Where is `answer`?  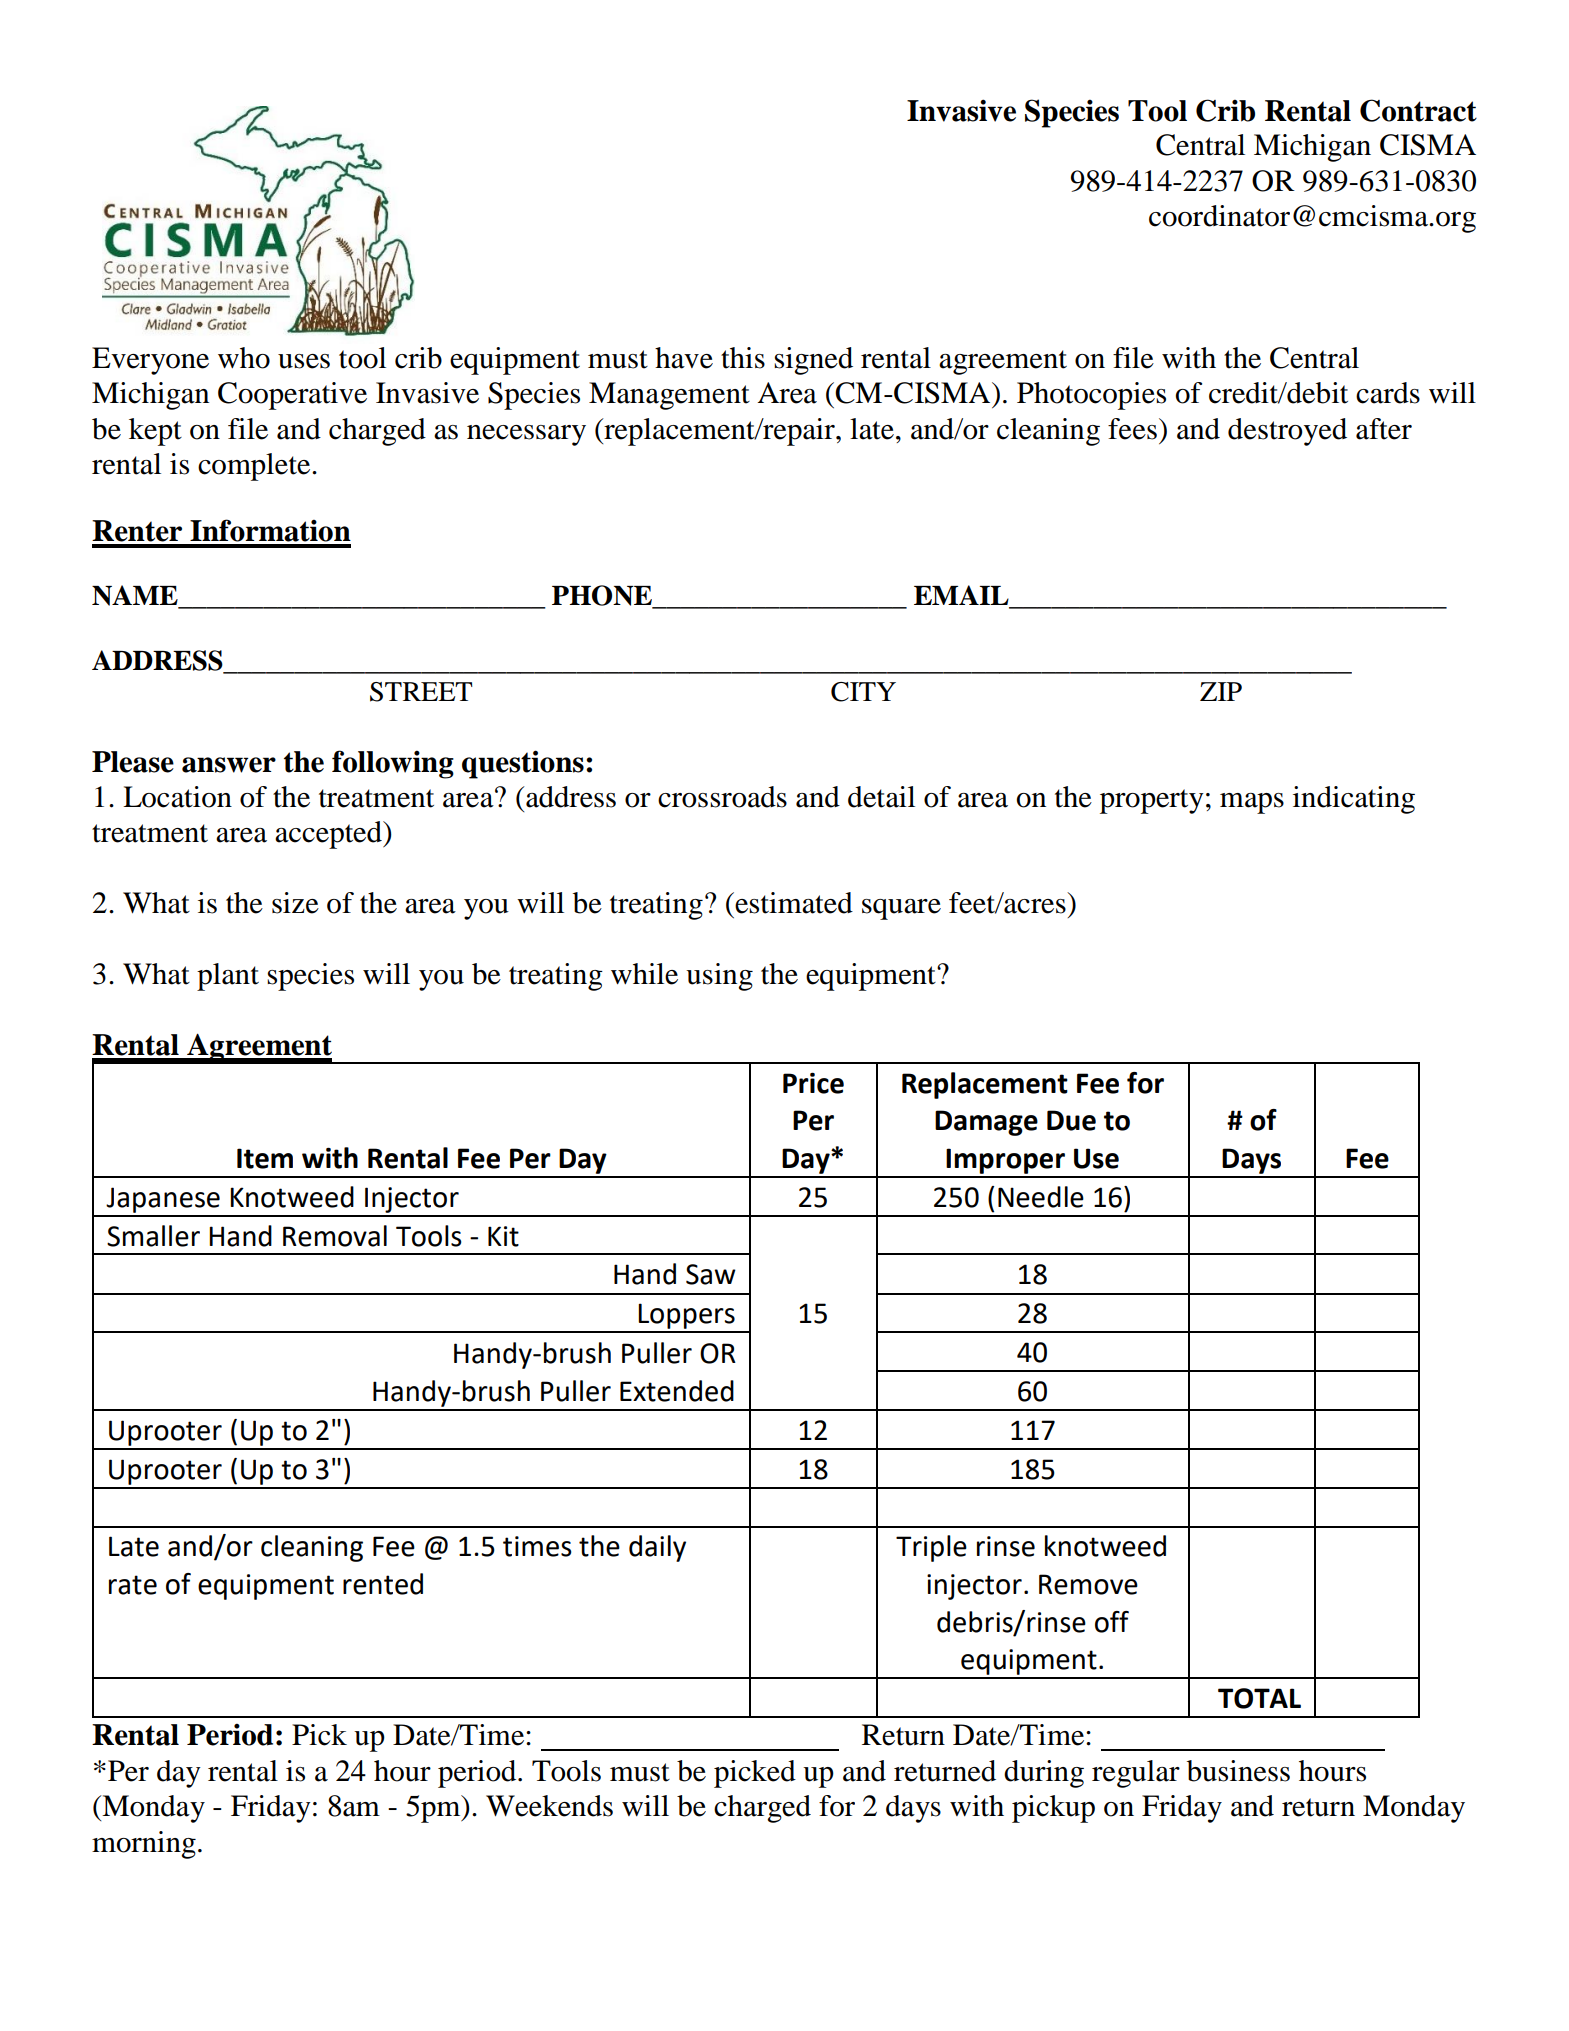 answer is located at coordinates (229, 765).
